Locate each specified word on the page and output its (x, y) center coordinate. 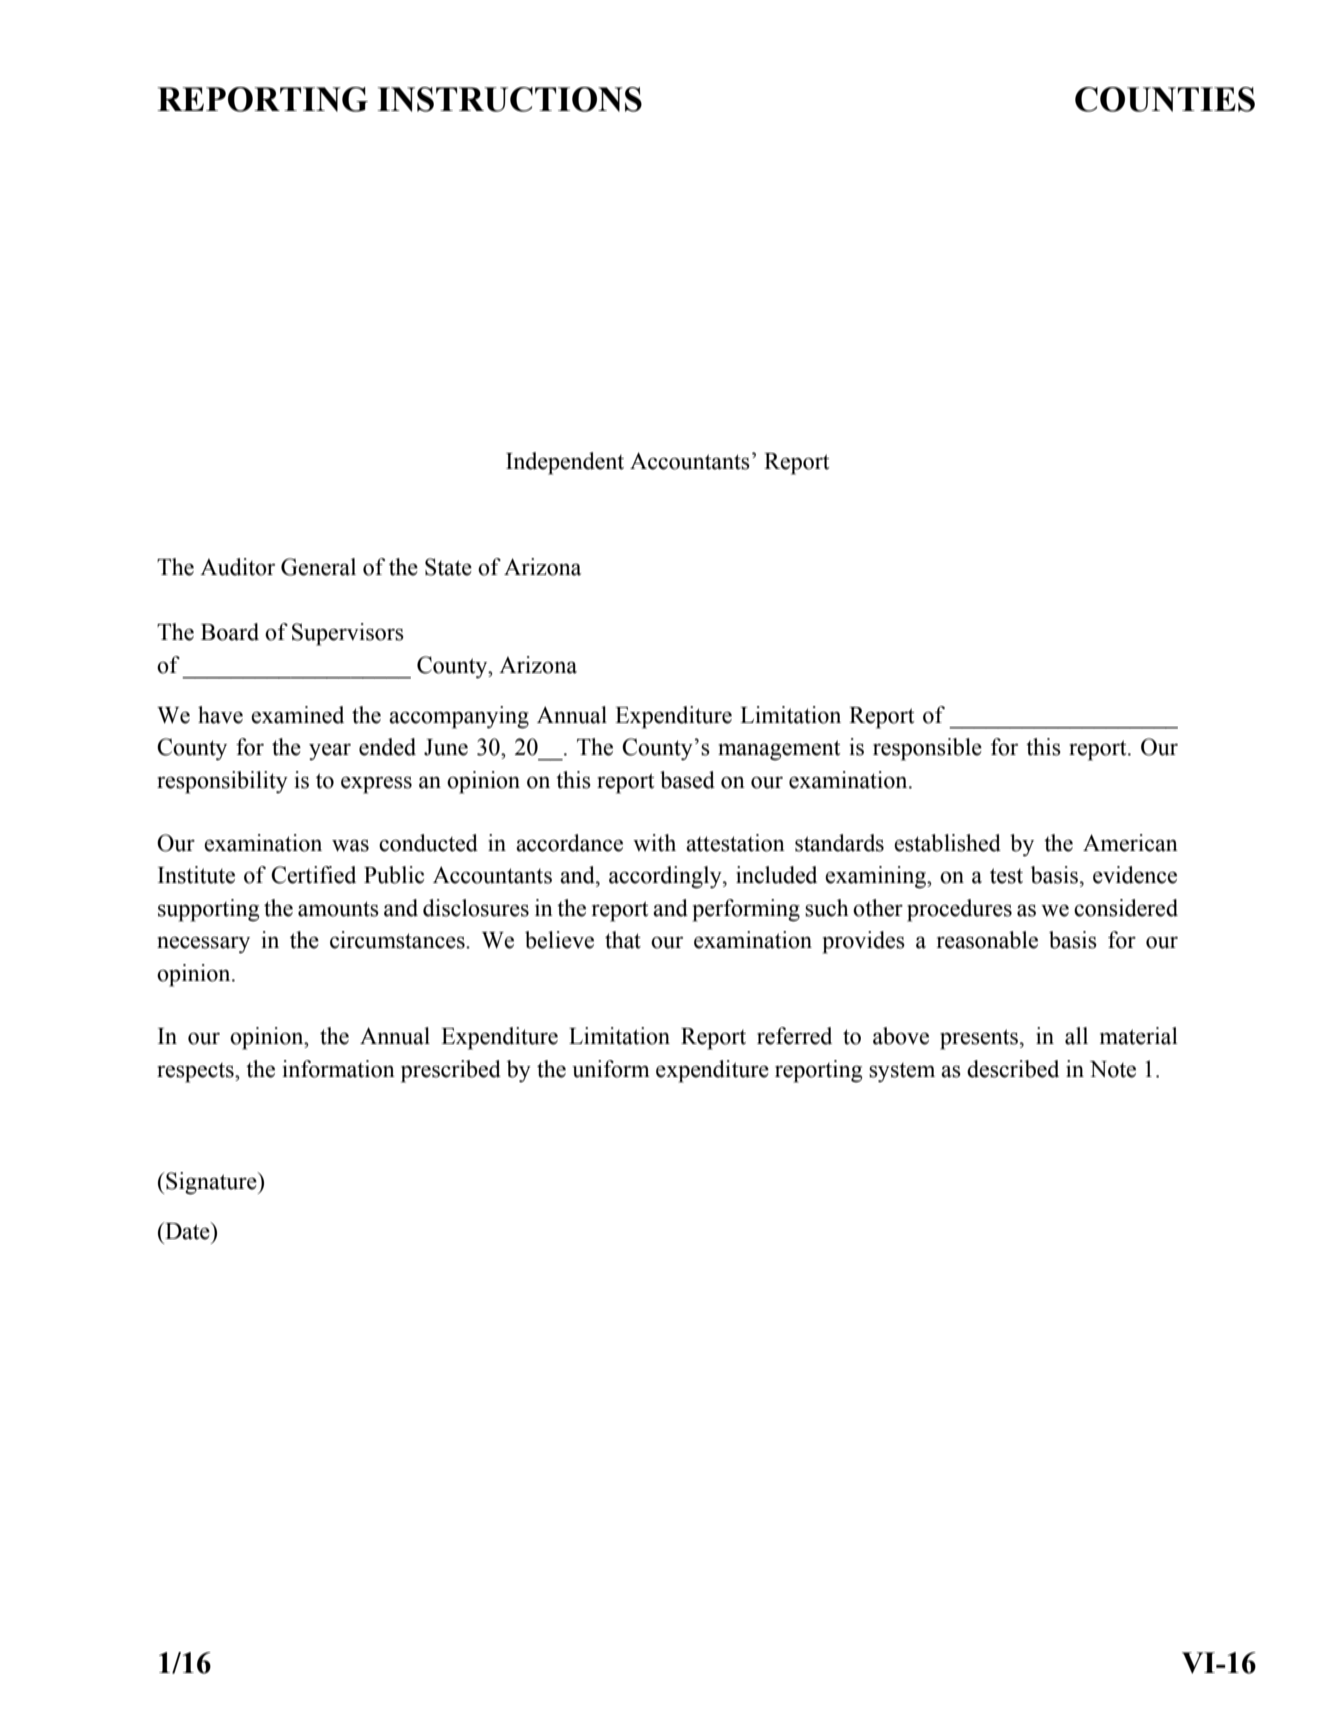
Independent (565, 463)
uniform (611, 1069)
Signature (211, 1183)
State (448, 567)
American (1130, 843)
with (654, 843)
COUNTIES (1165, 99)
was (350, 845)
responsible (927, 749)
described (1013, 1069)
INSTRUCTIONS (509, 99)
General (318, 567)
